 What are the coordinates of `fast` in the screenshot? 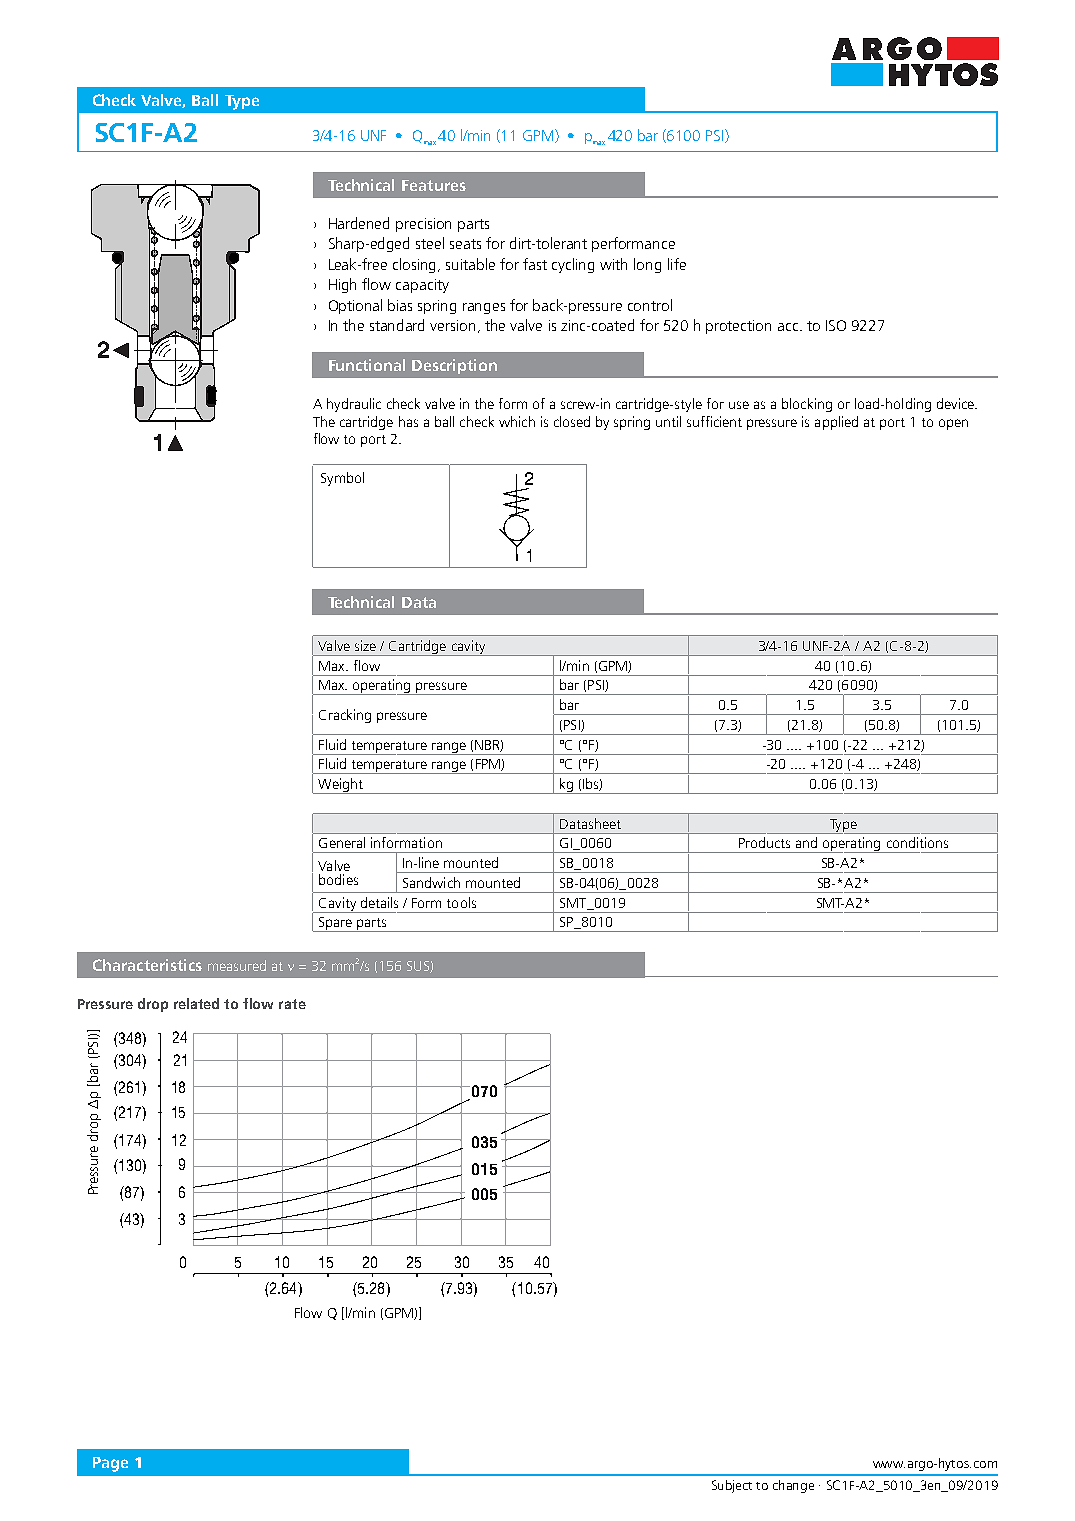 It's located at (535, 264).
